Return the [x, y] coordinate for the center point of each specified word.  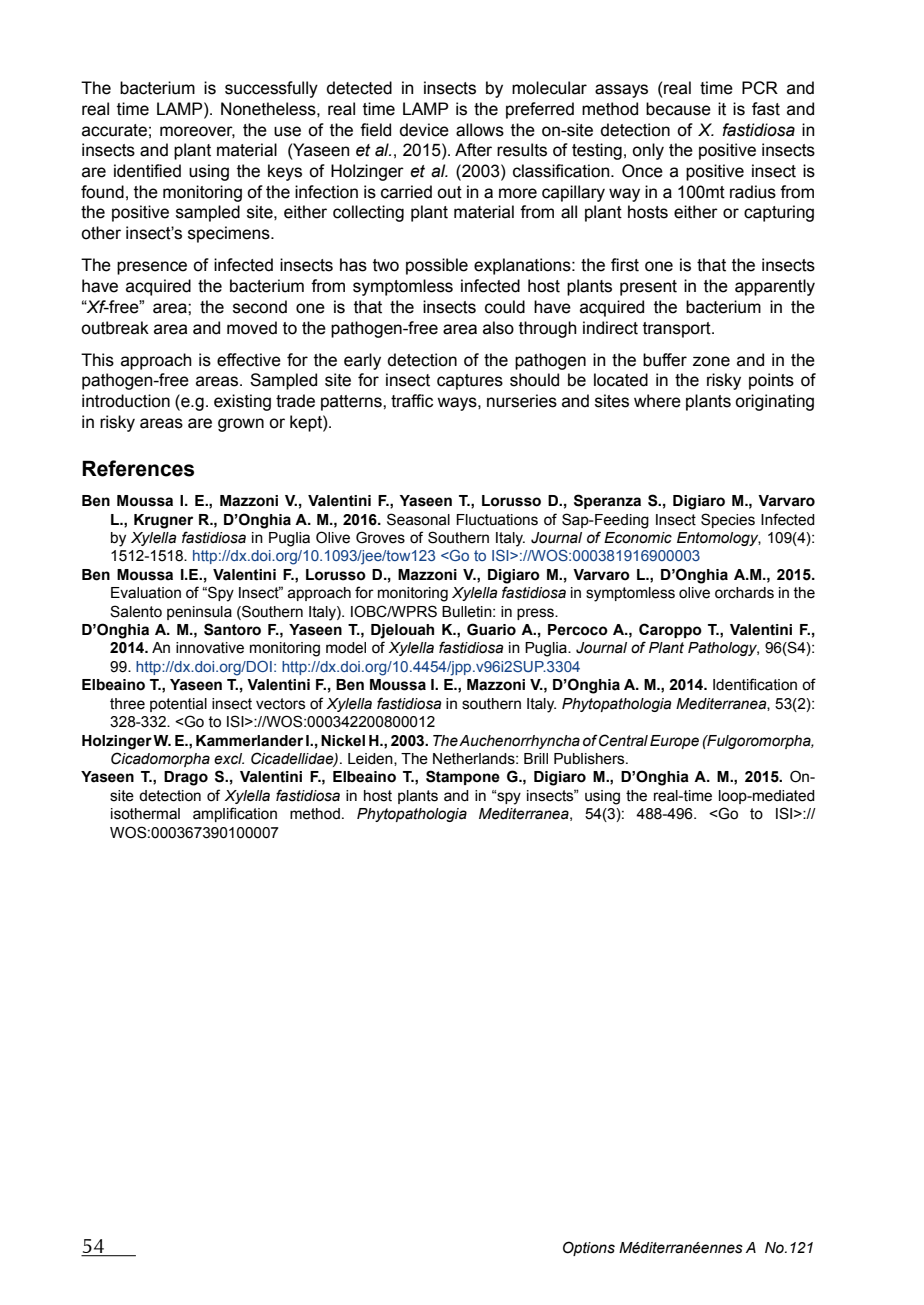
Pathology [723, 649]
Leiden [371, 759]
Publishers [590, 759]
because [678, 109]
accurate [114, 130]
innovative [210, 648]
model [346, 648]
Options [589, 1248]
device [424, 130]
